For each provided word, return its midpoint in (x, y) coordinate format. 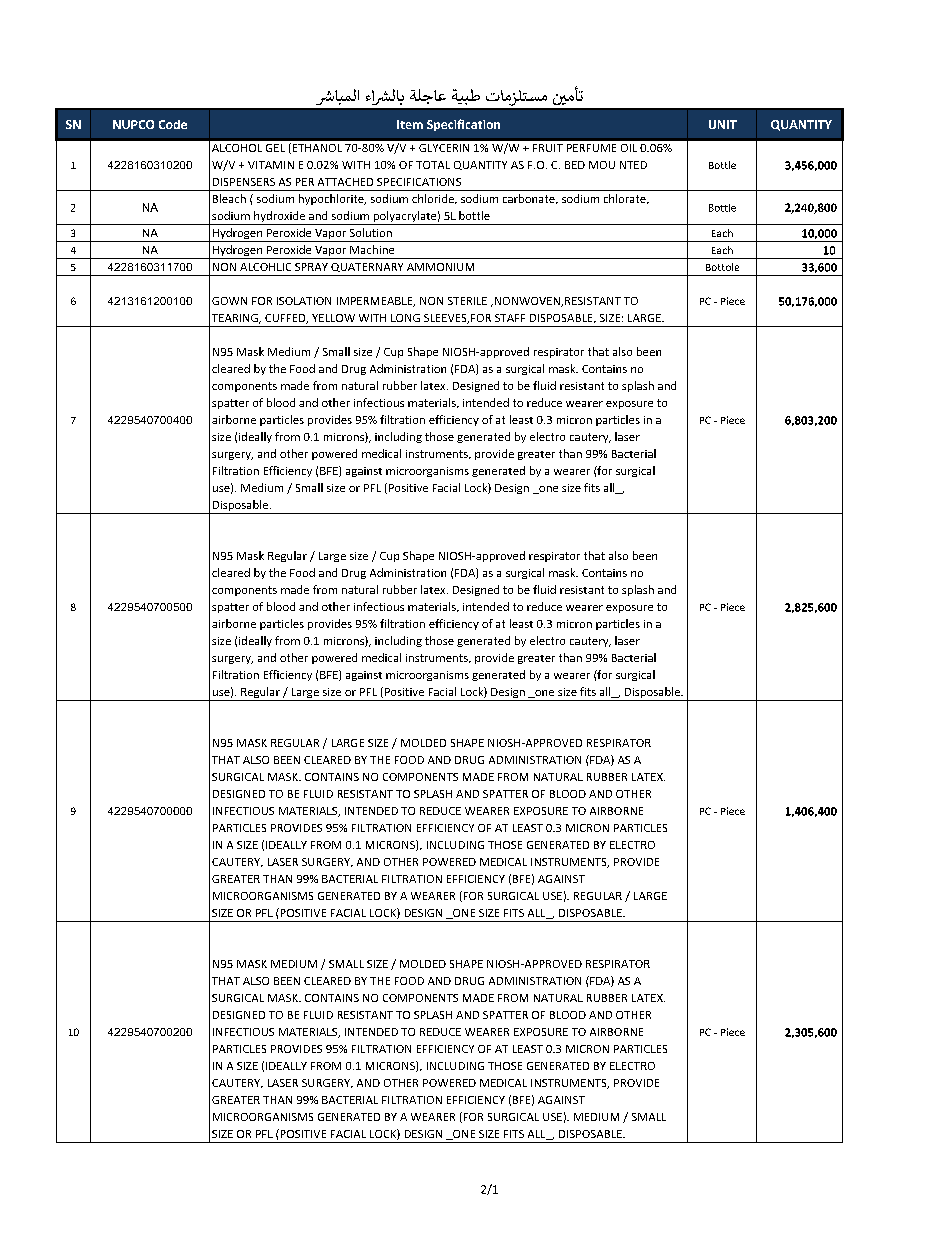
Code (173, 124)
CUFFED (286, 319)
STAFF (510, 318)
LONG (405, 318)
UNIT (723, 124)
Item (410, 124)
